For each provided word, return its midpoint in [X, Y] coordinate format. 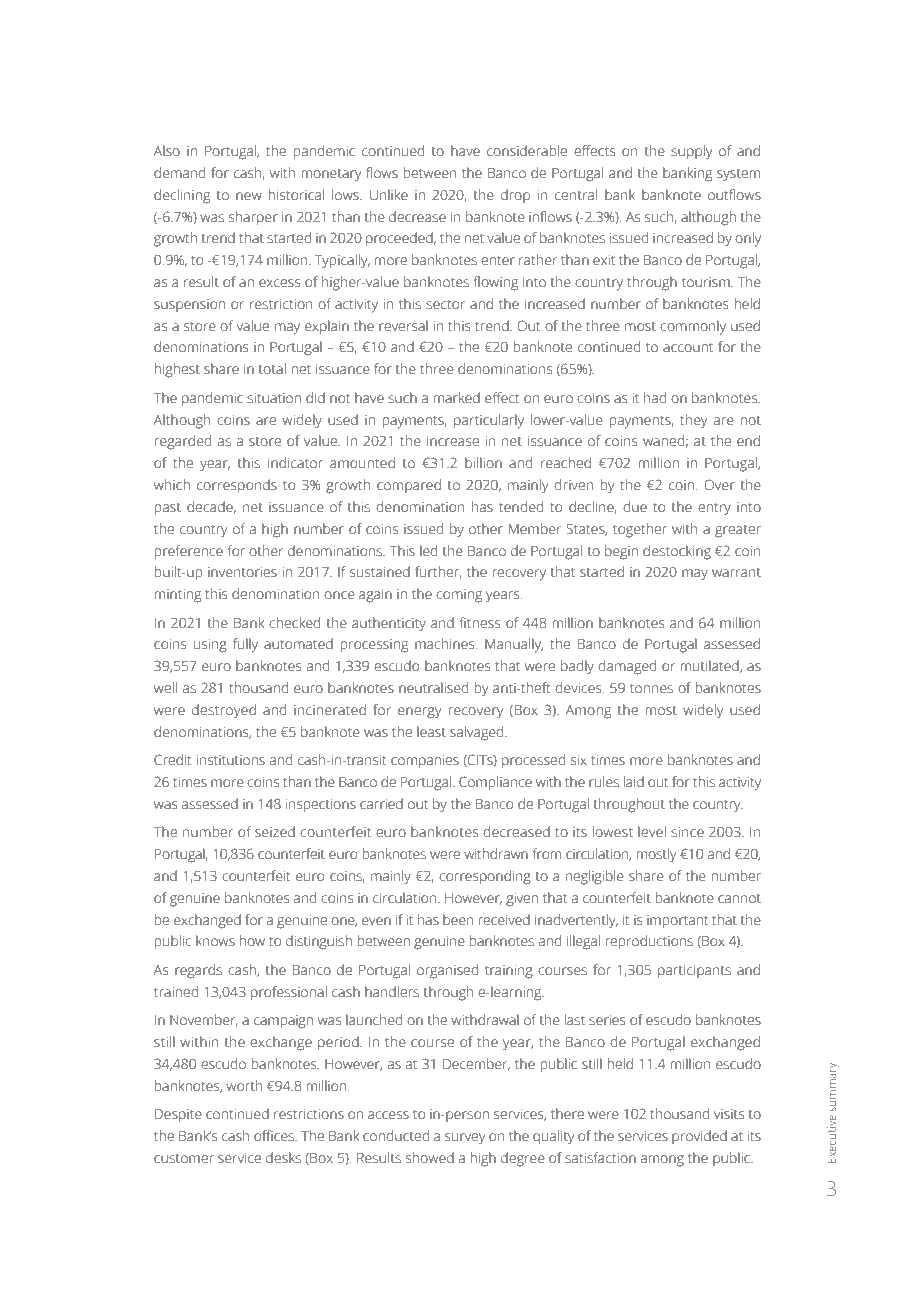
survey [465, 1139]
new [249, 196]
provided [699, 1137]
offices [275, 1136]
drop [515, 196]
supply [691, 152]
